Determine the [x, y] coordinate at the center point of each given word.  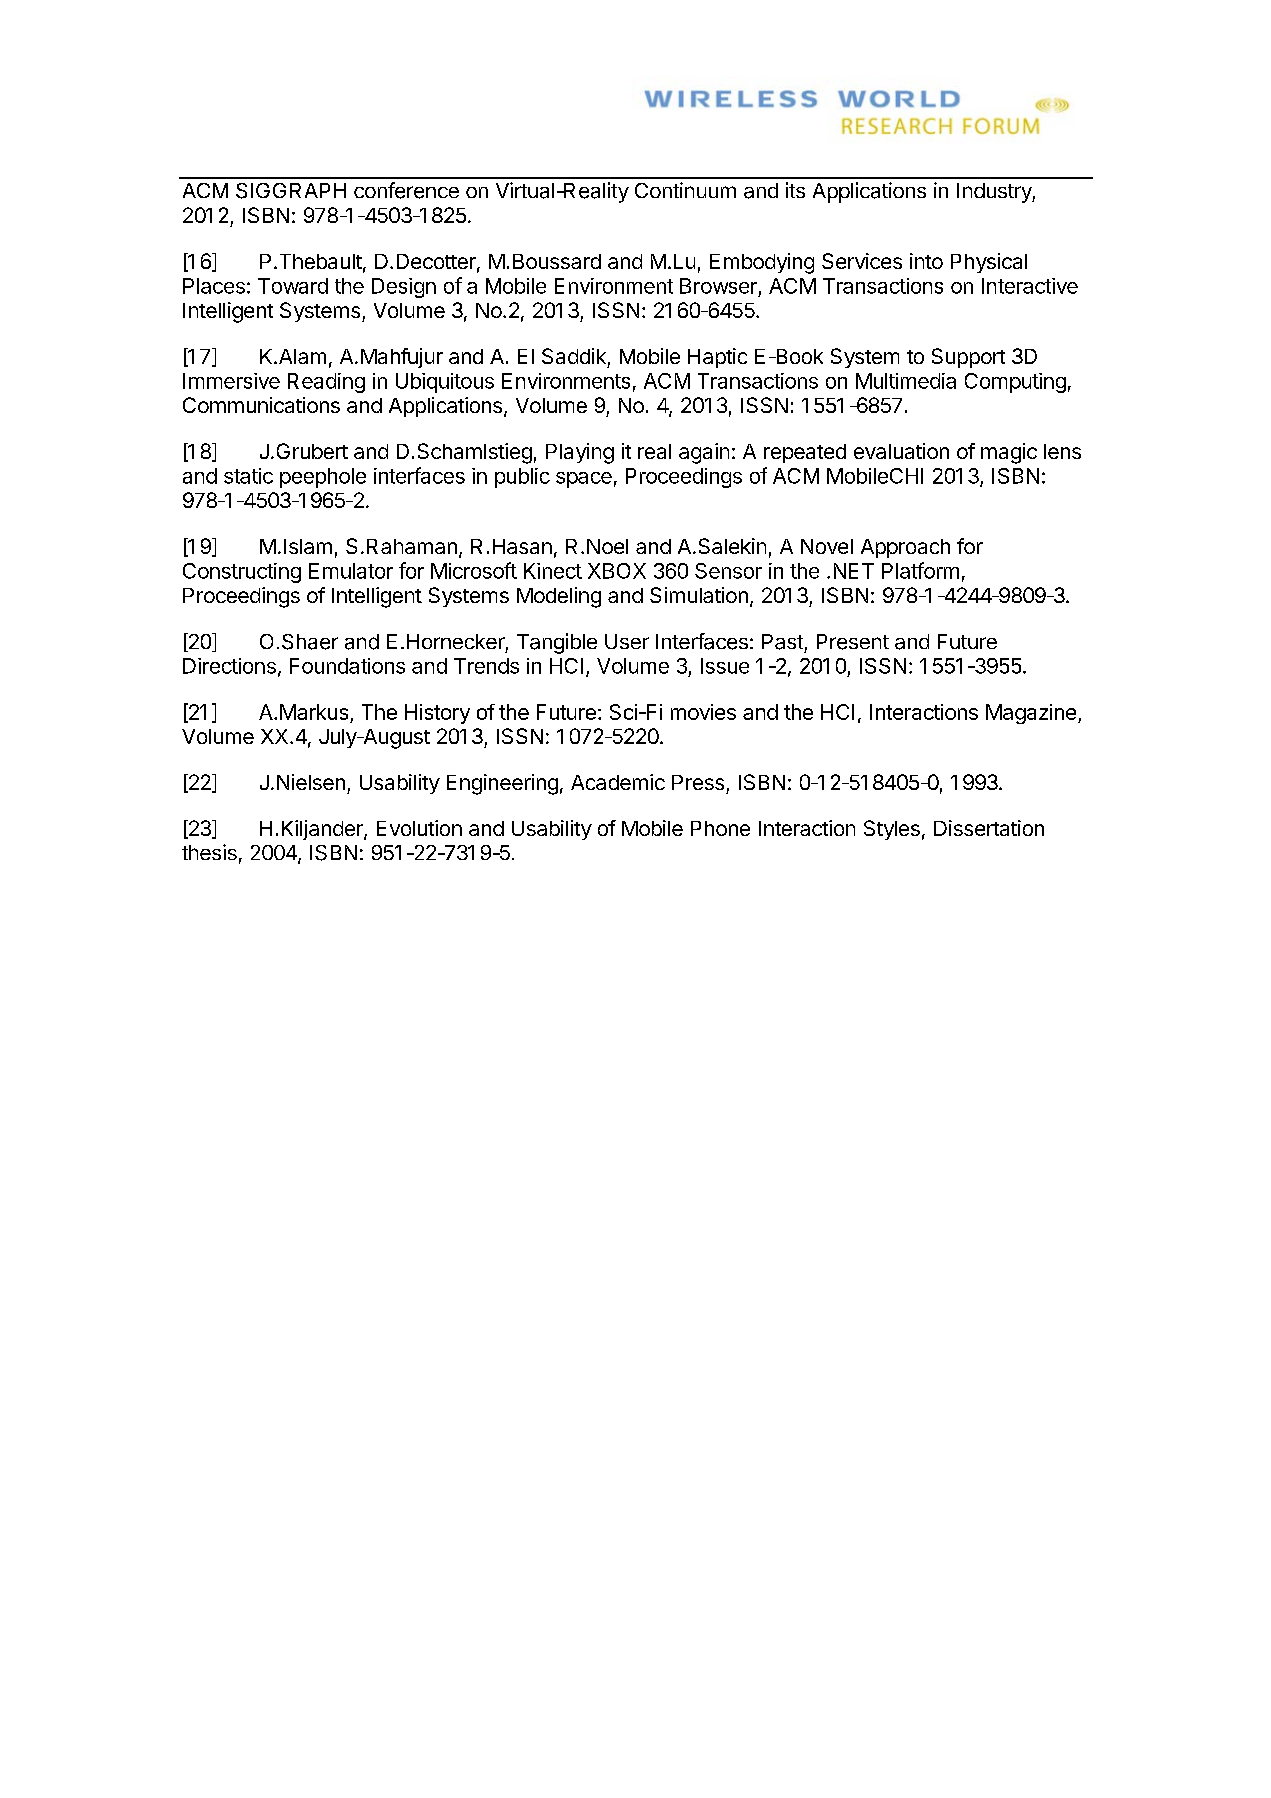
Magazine [1032, 714]
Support [968, 358]
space [584, 480]
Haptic [717, 358]
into [926, 261]
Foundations [347, 666]
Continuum [685, 190]
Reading [326, 383]
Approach [905, 548]
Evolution [419, 828]
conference [406, 190]
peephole [323, 478]
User [627, 641]
